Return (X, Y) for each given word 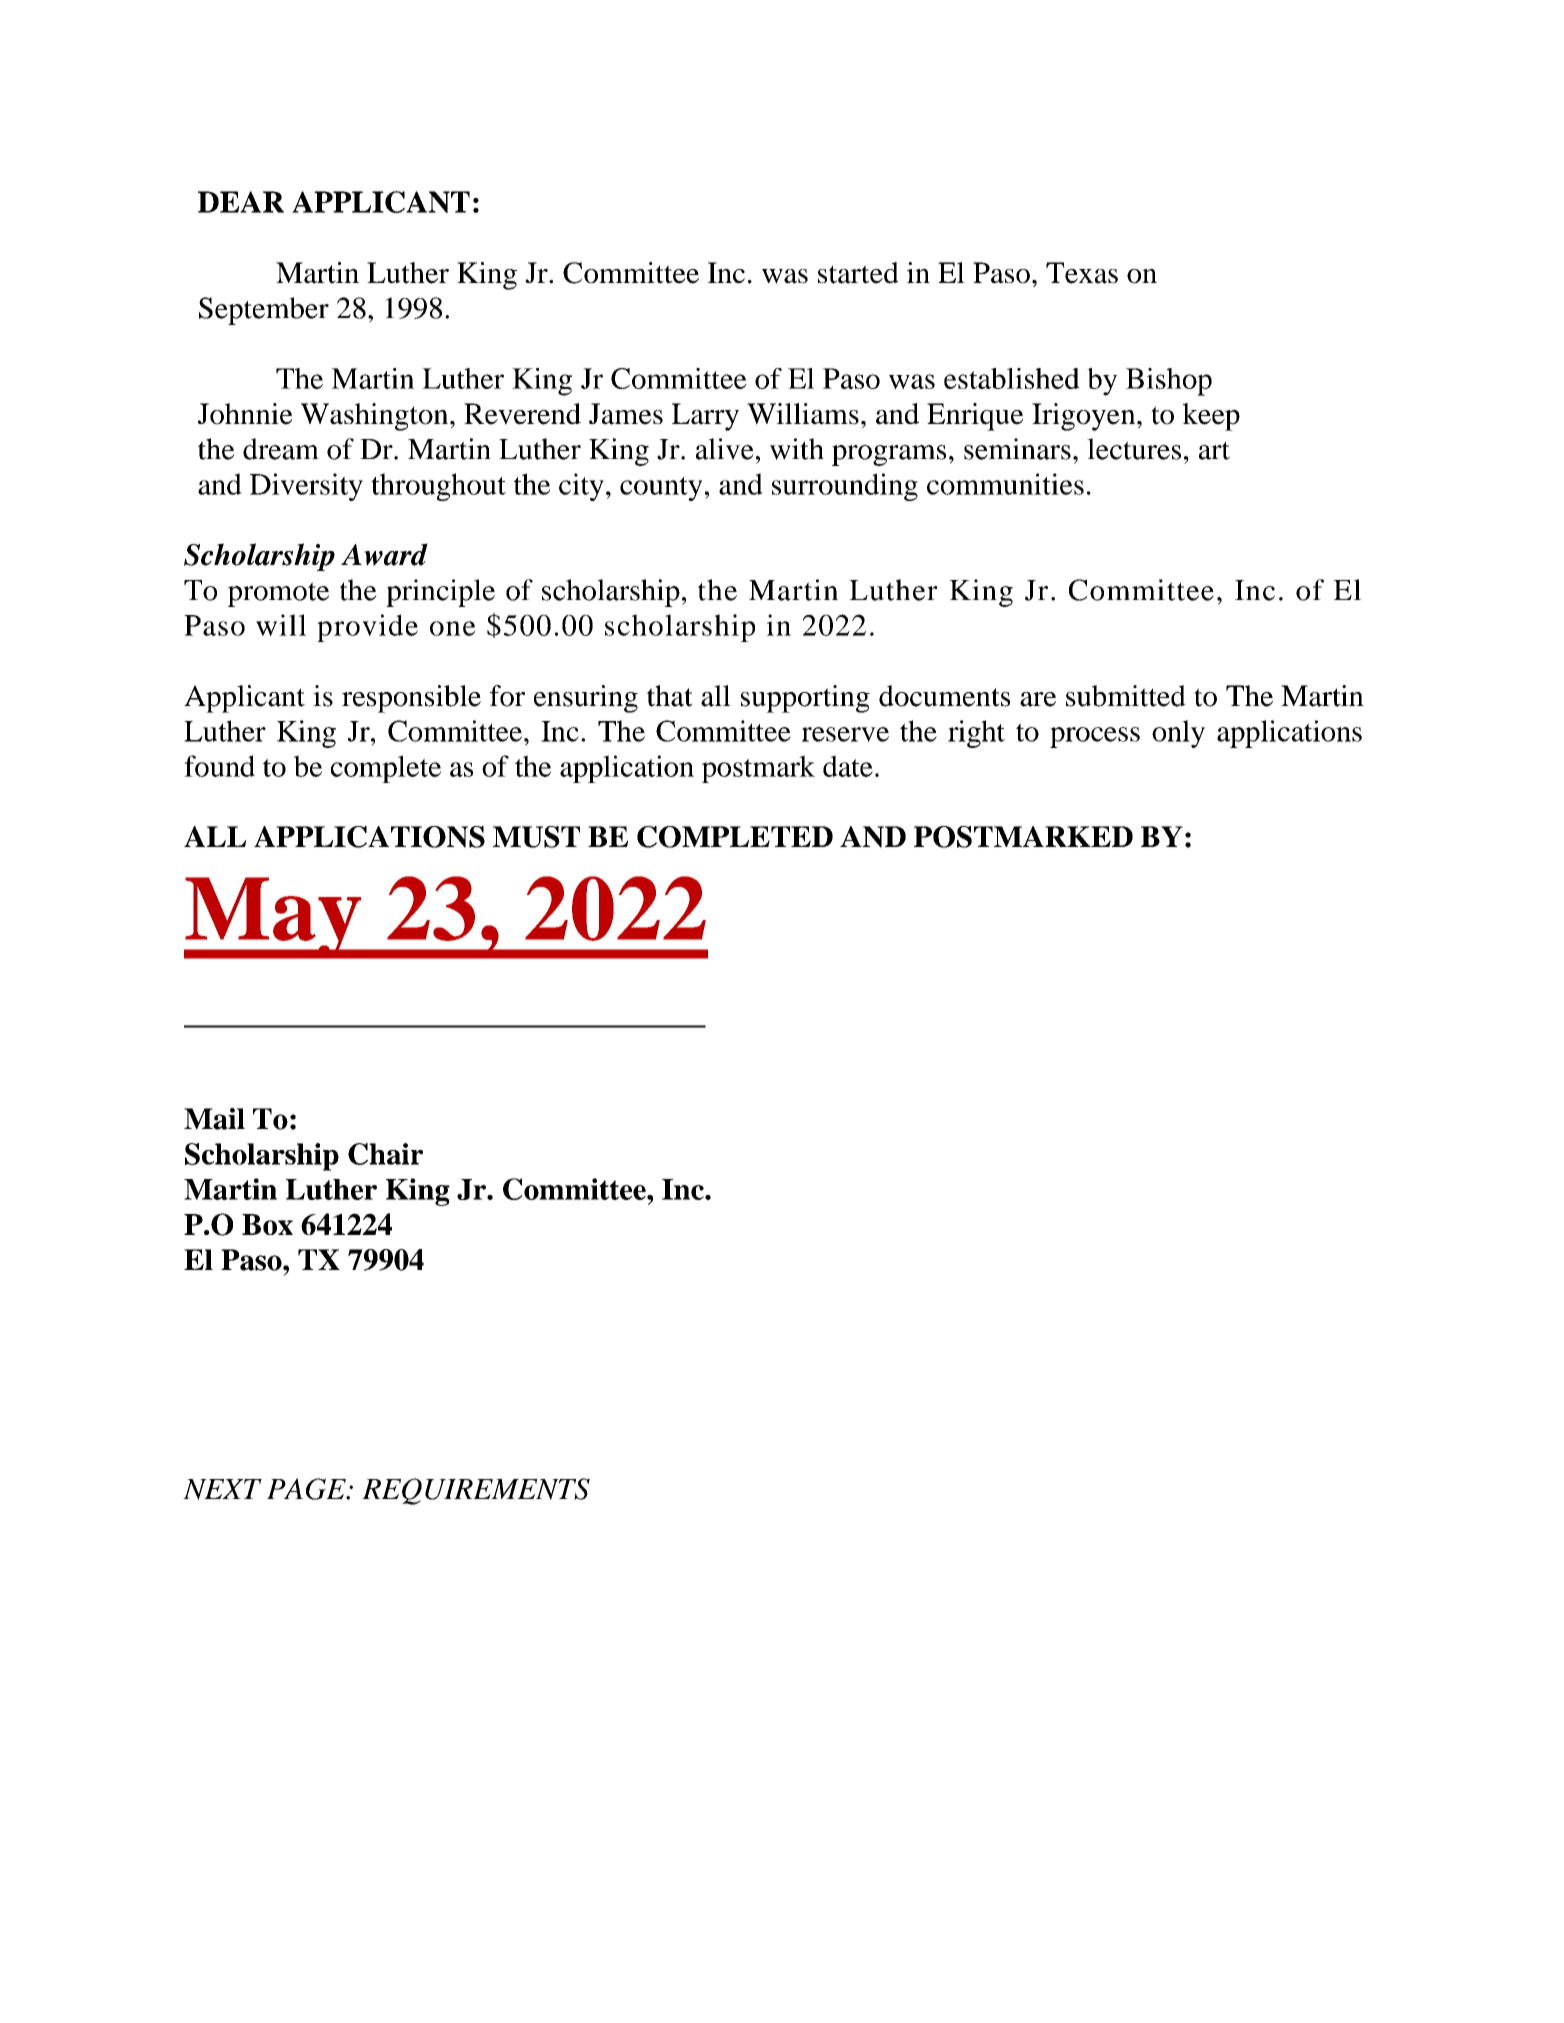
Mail (214, 1119)
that (670, 696)
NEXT (222, 1489)
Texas (1082, 273)
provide (367, 628)
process (1095, 737)
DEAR (241, 202)
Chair (385, 1154)
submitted (1126, 696)
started (858, 273)
